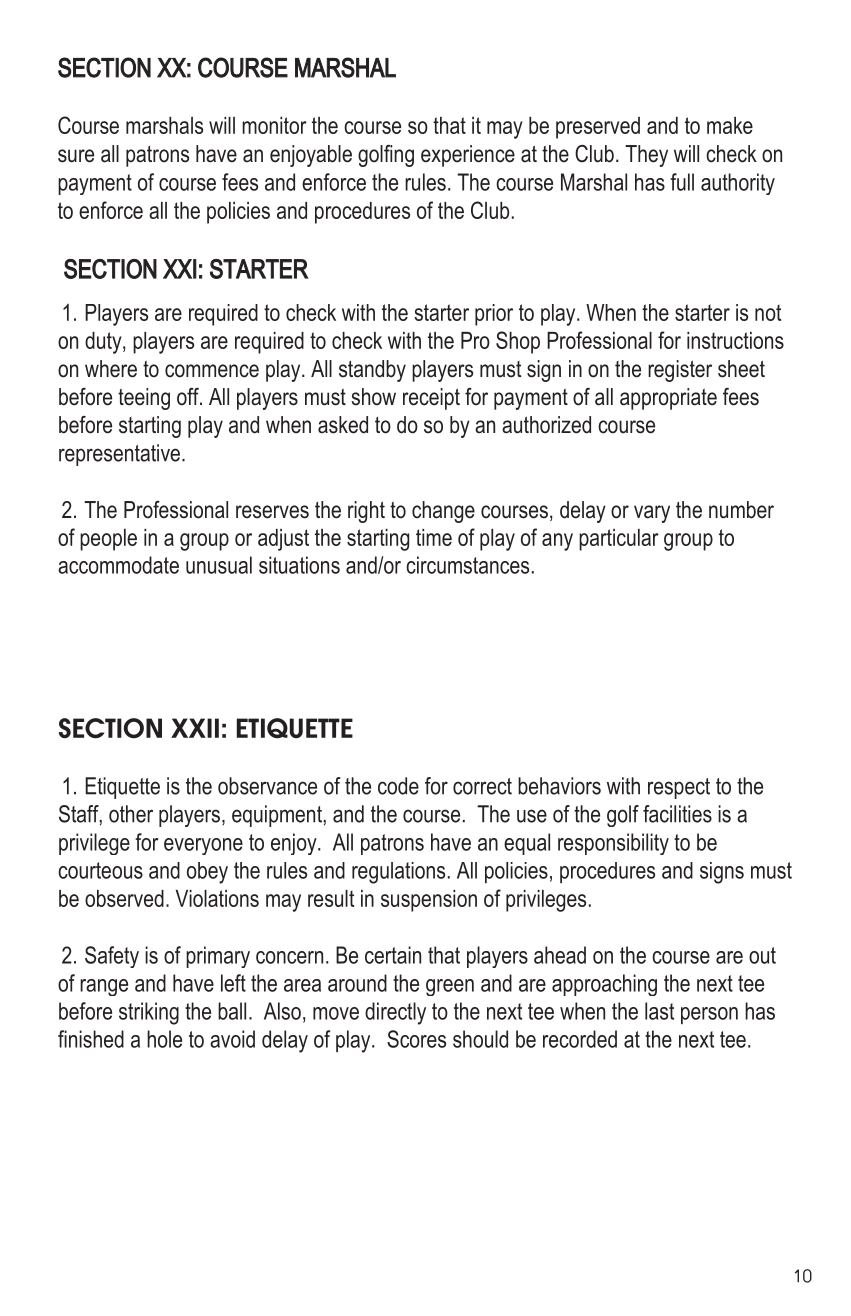 The height and width of the page is (1316, 851). What do you see at coordinates (468, 156) in the page?
I see `experience` at bounding box center [468, 156].
